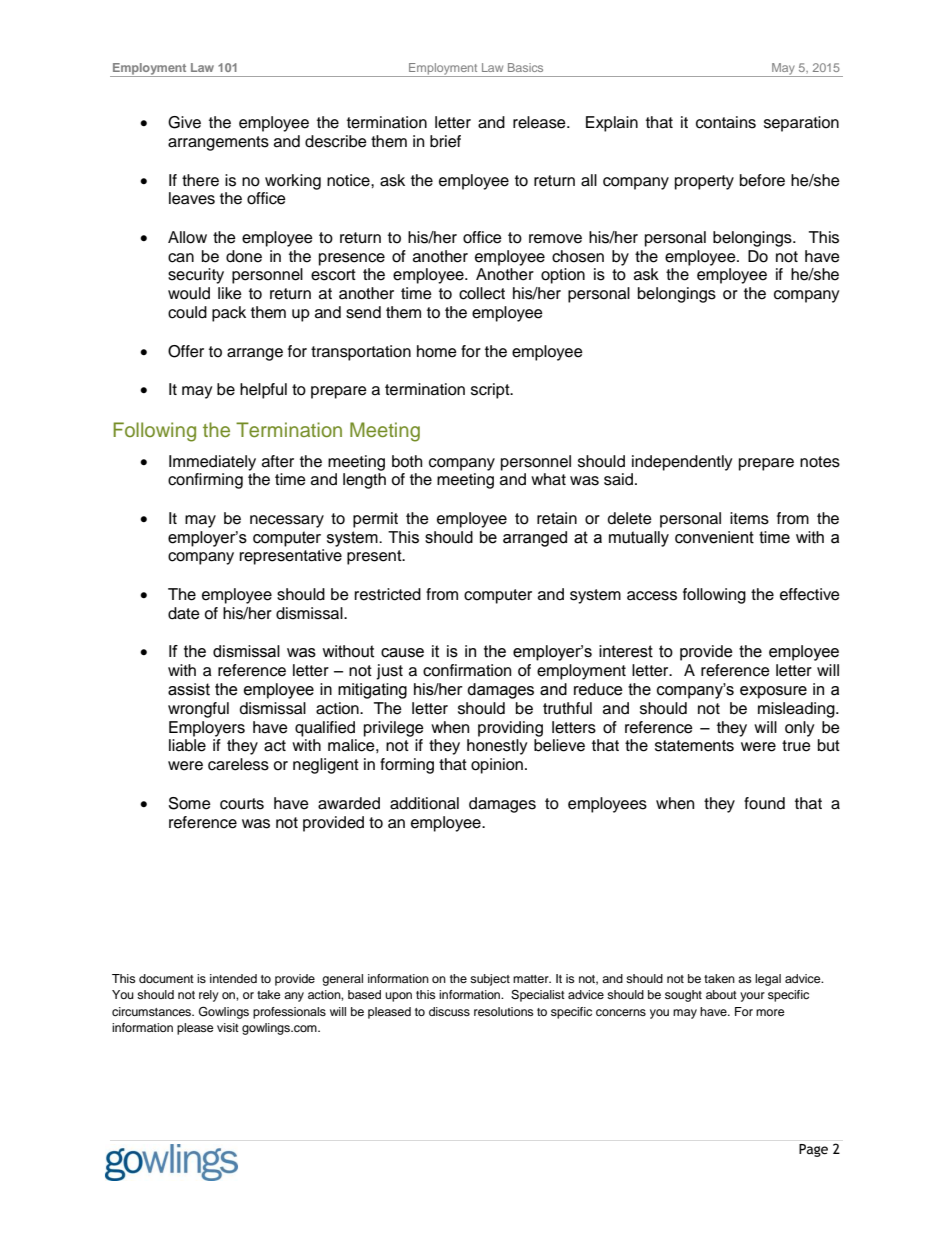 This screenshot has width=952, height=1233. I want to click on visit, so click(228, 1027).
